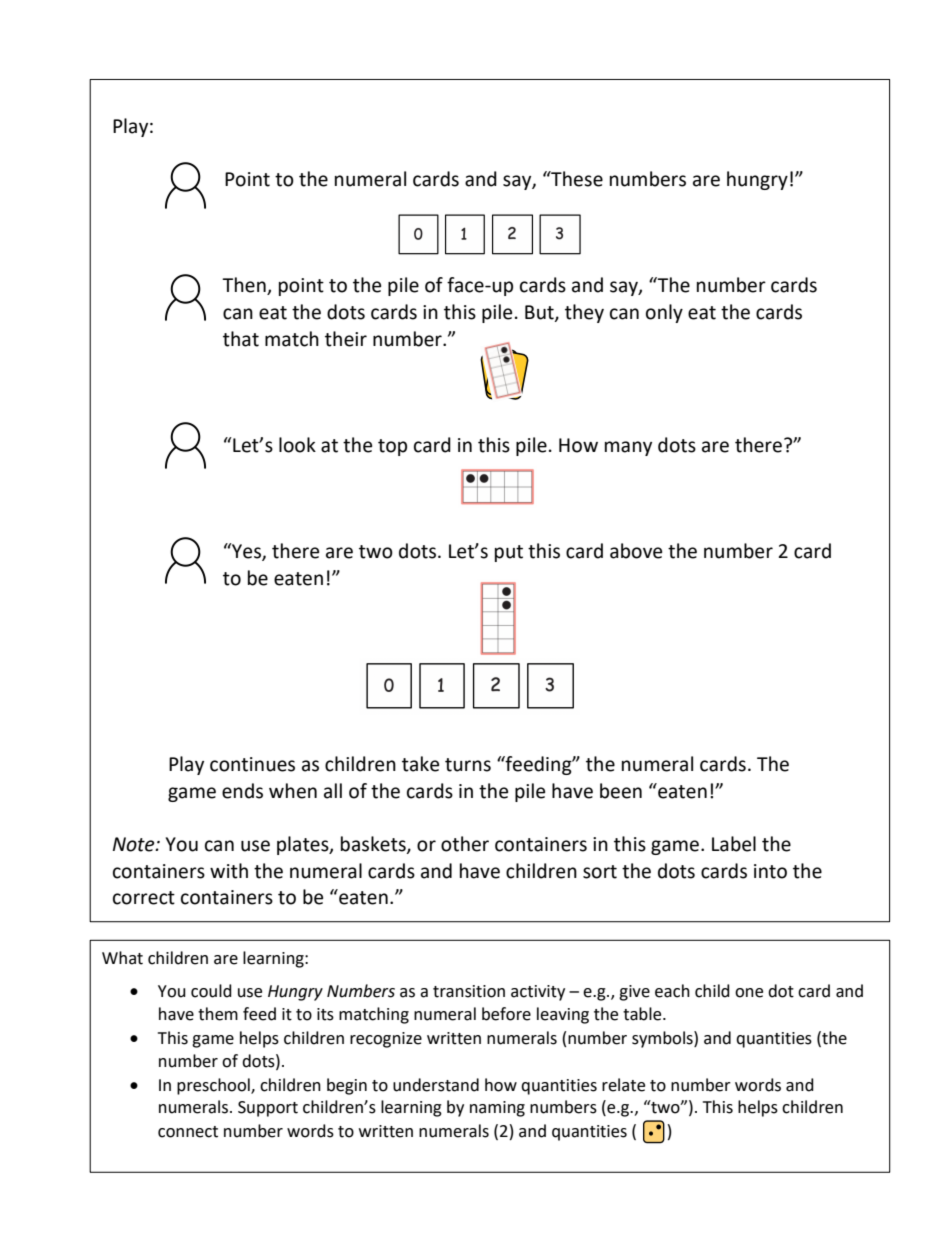 The width and height of the screenshot is (952, 1233). I want to click on But, so click(540, 313).
